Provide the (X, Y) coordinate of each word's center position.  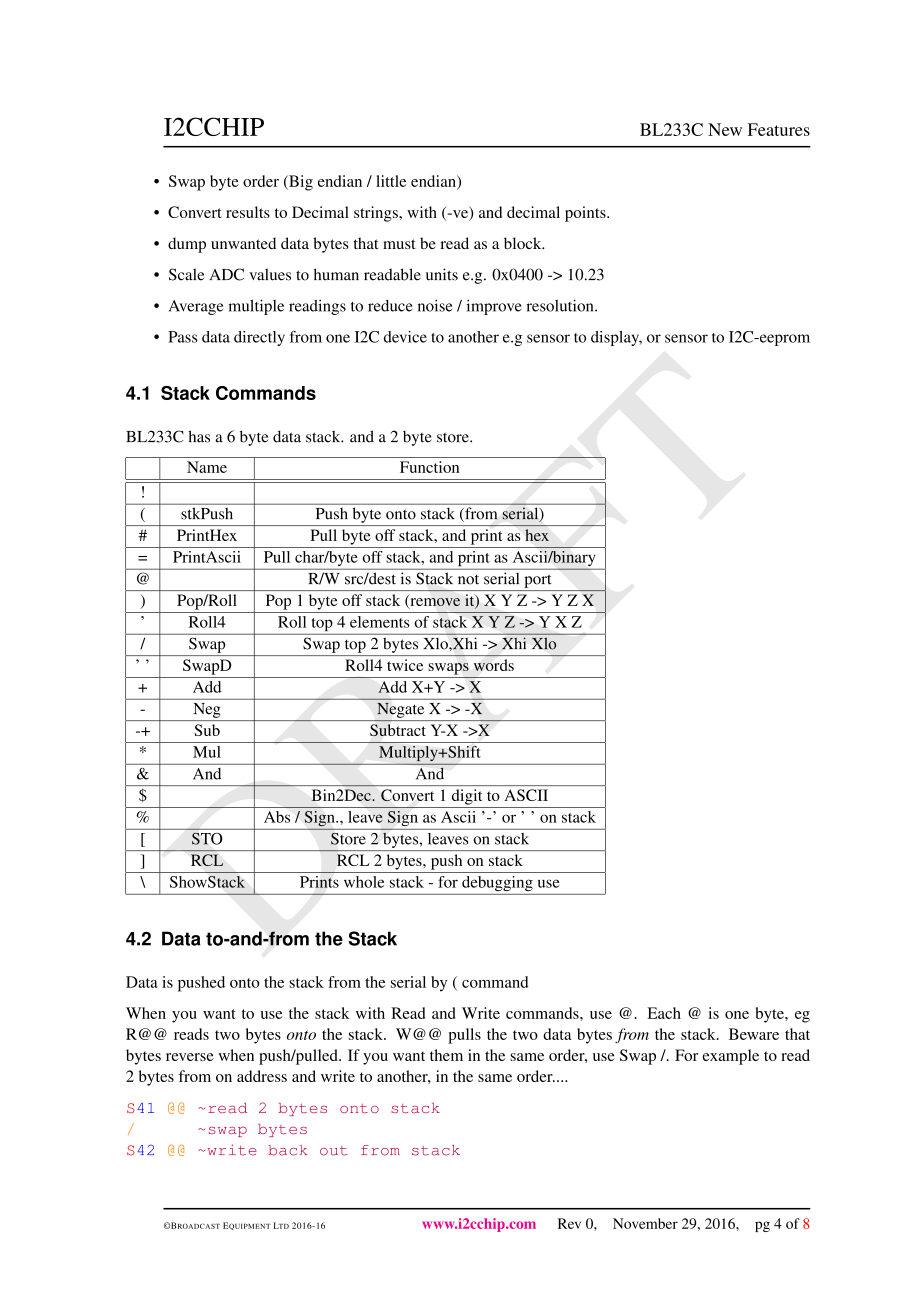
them (446, 1055)
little (391, 181)
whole (364, 882)
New (725, 129)
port (538, 581)
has (199, 436)
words (494, 665)
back (288, 1150)
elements (380, 622)
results (248, 212)
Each (664, 1013)
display (616, 338)
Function (429, 467)
